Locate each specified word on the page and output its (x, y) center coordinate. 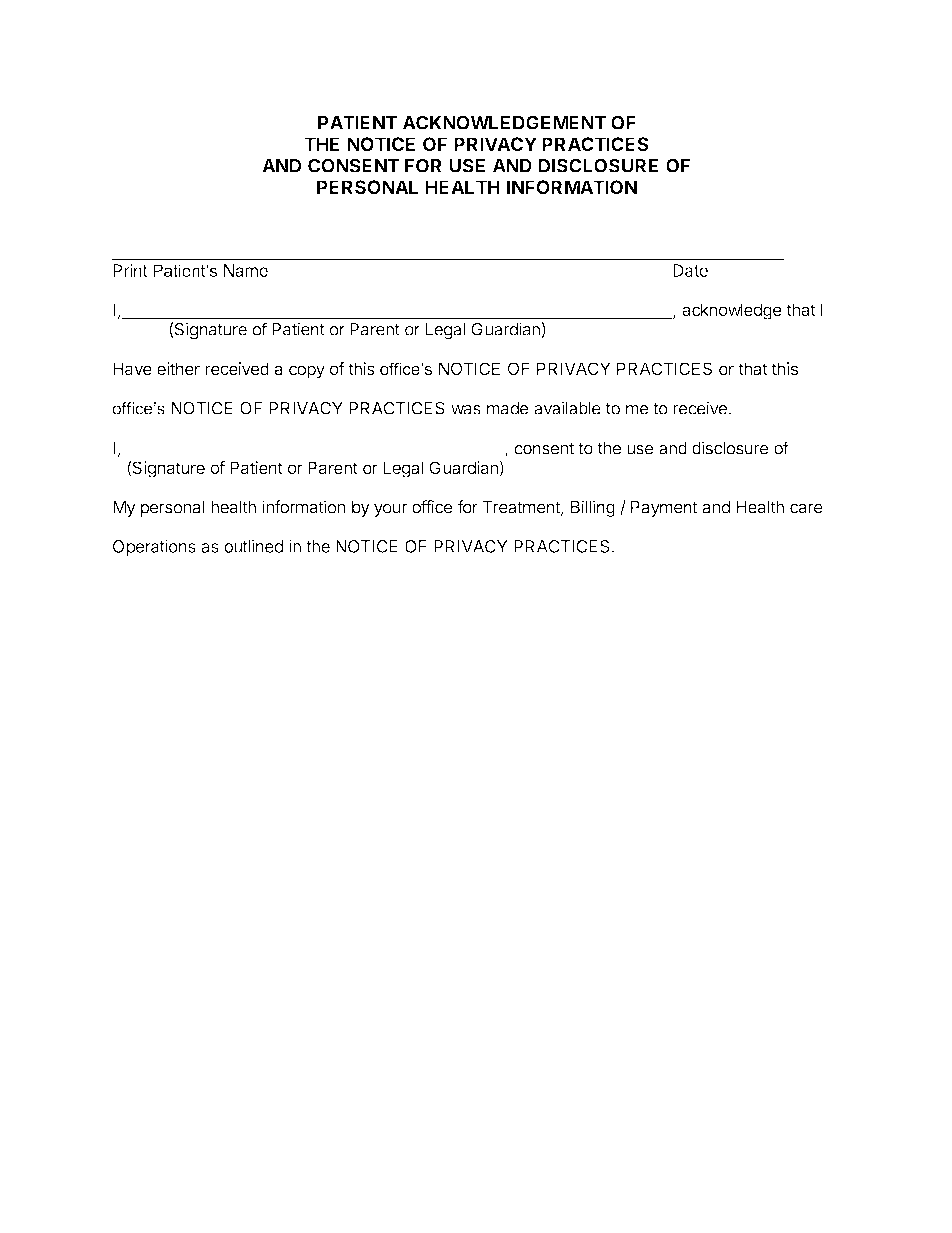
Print (130, 270)
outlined (253, 546)
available (567, 408)
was (466, 410)
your (390, 510)
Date (690, 270)
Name (246, 270)
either (178, 368)
